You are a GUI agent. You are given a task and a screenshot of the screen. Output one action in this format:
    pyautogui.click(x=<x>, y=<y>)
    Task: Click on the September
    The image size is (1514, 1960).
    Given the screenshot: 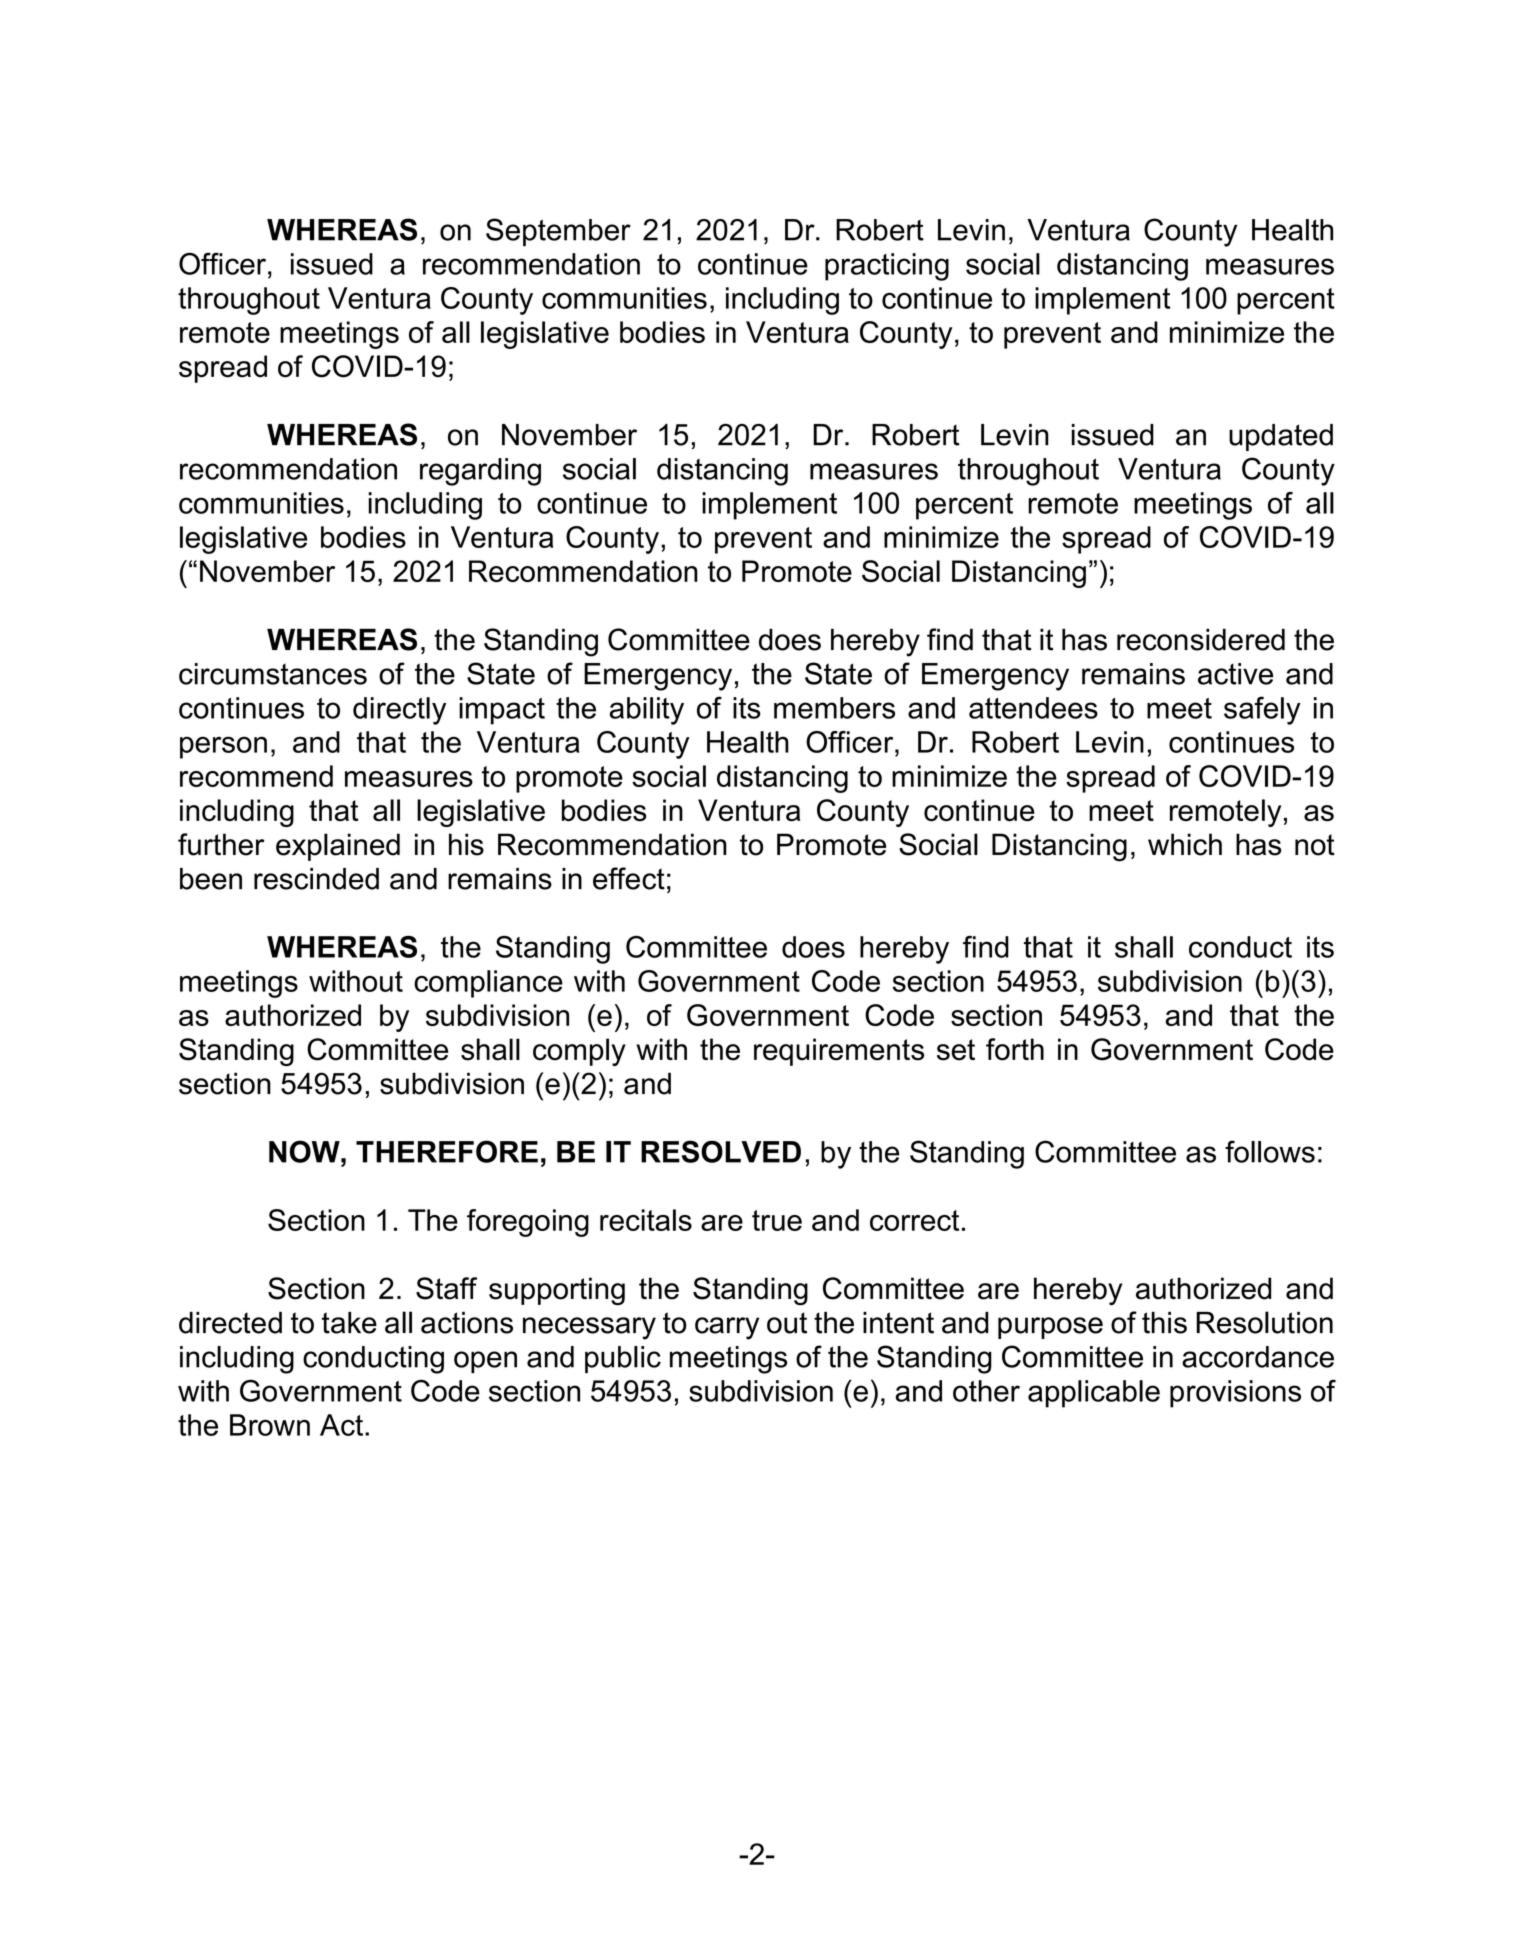 What is the action you would take?
    pyautogui.click(x=558, y=232)
